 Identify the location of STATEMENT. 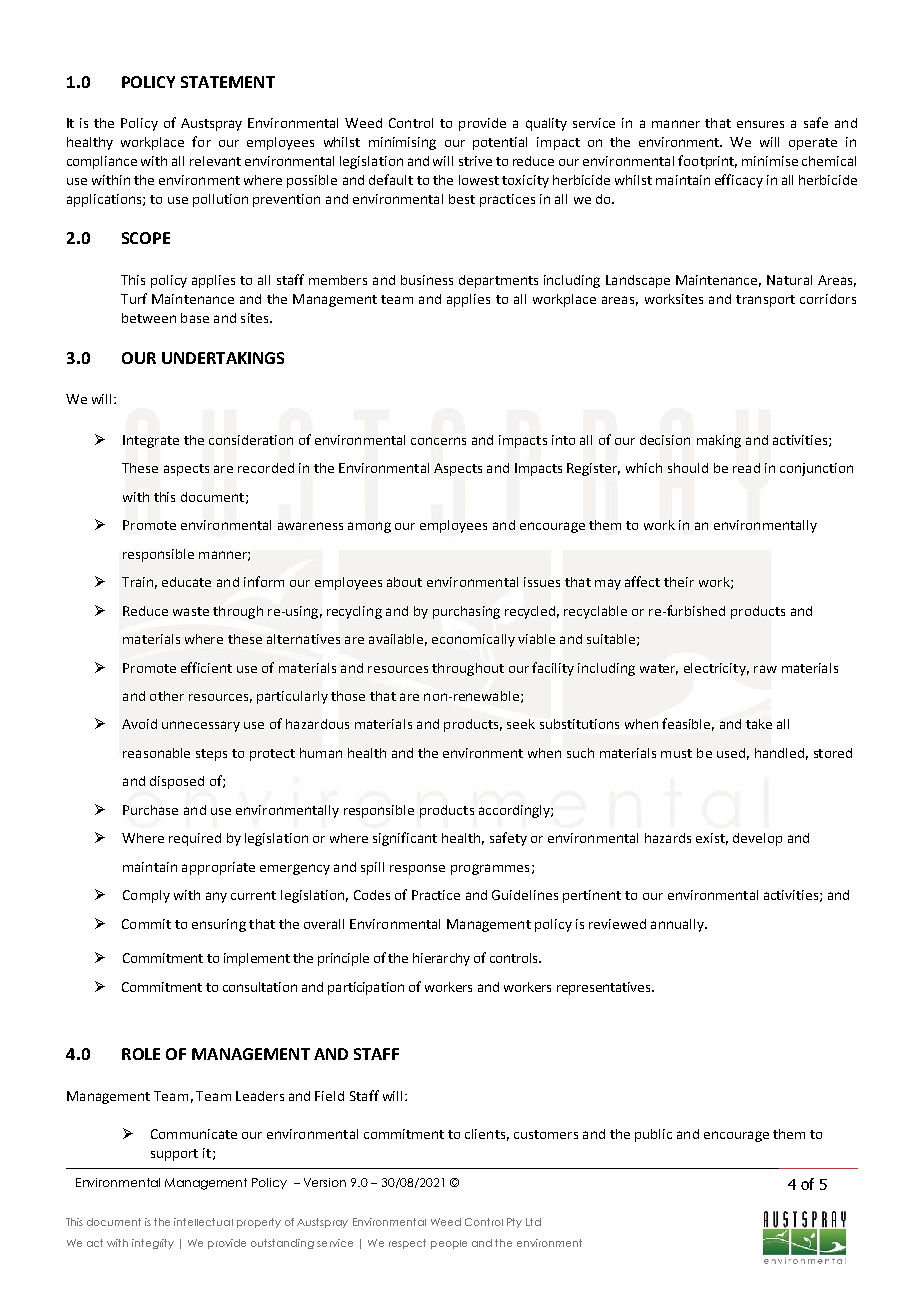
(228, 82).
